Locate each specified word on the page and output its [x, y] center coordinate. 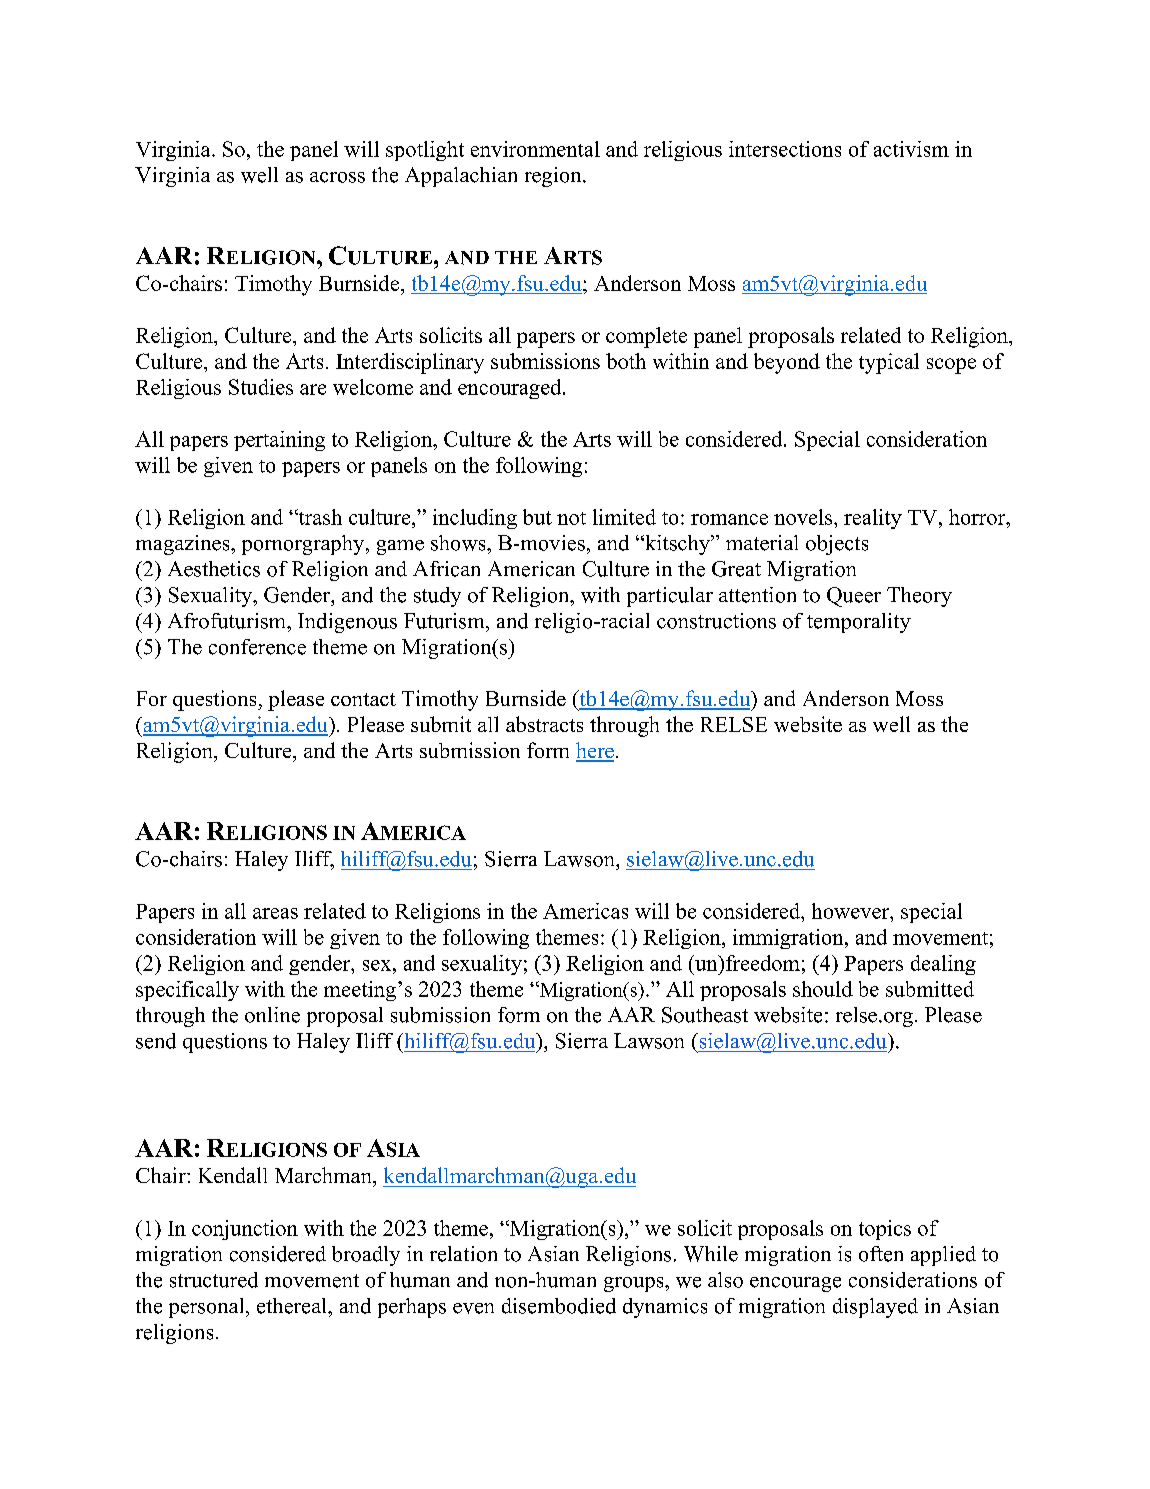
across [337, 177]
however [852, 911]
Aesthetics [214, 569]
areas [275, 913]
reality [873, 519]
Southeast [705, 1015]
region [554, 177]
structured [214, 1280]
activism [911, 149]
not [571, 518]
